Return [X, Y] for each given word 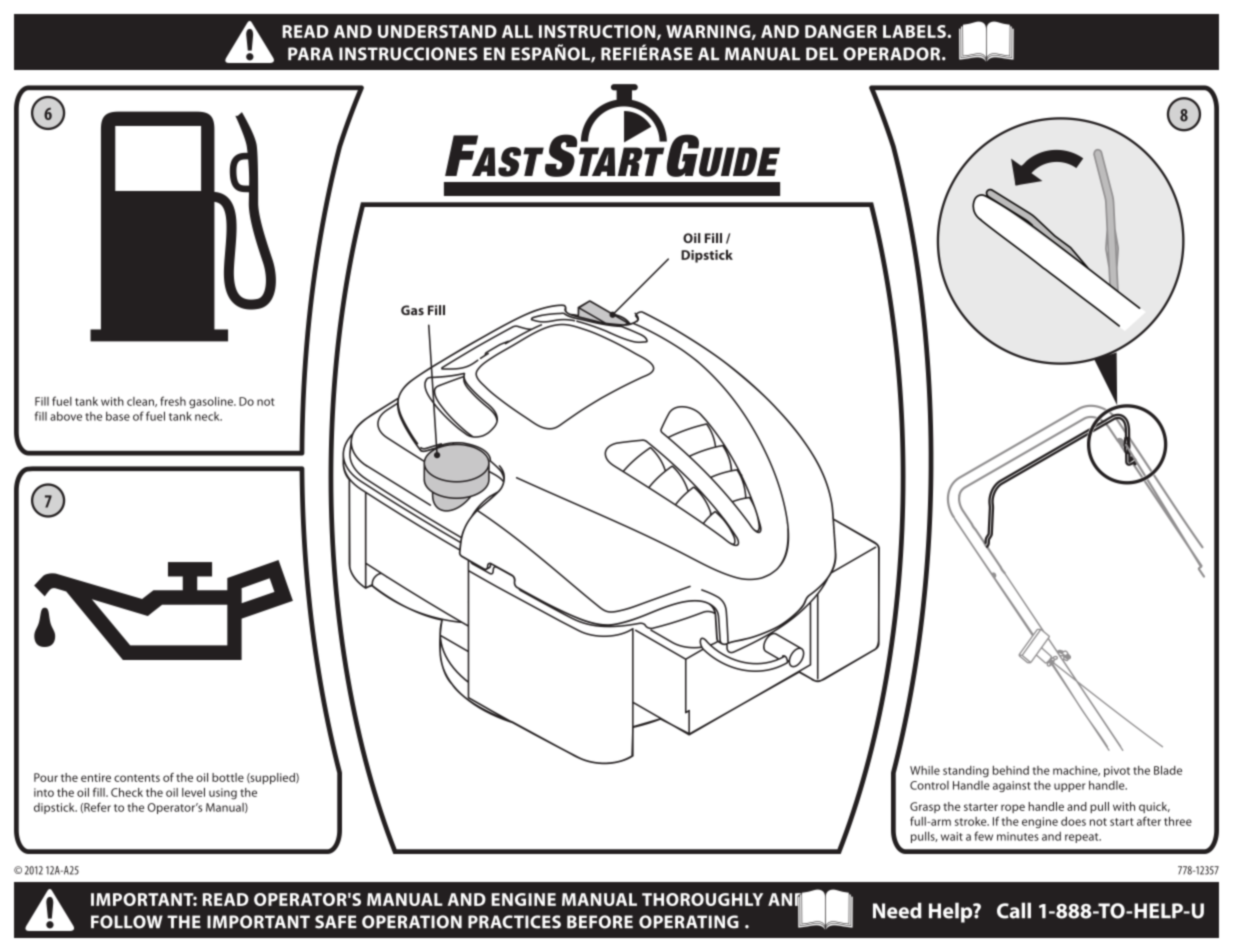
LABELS [915, 31]
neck [208, 416]
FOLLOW [127, 922]
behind [1011, 770]
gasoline [212, 402]
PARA [310, 53]
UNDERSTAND [437, 31]
